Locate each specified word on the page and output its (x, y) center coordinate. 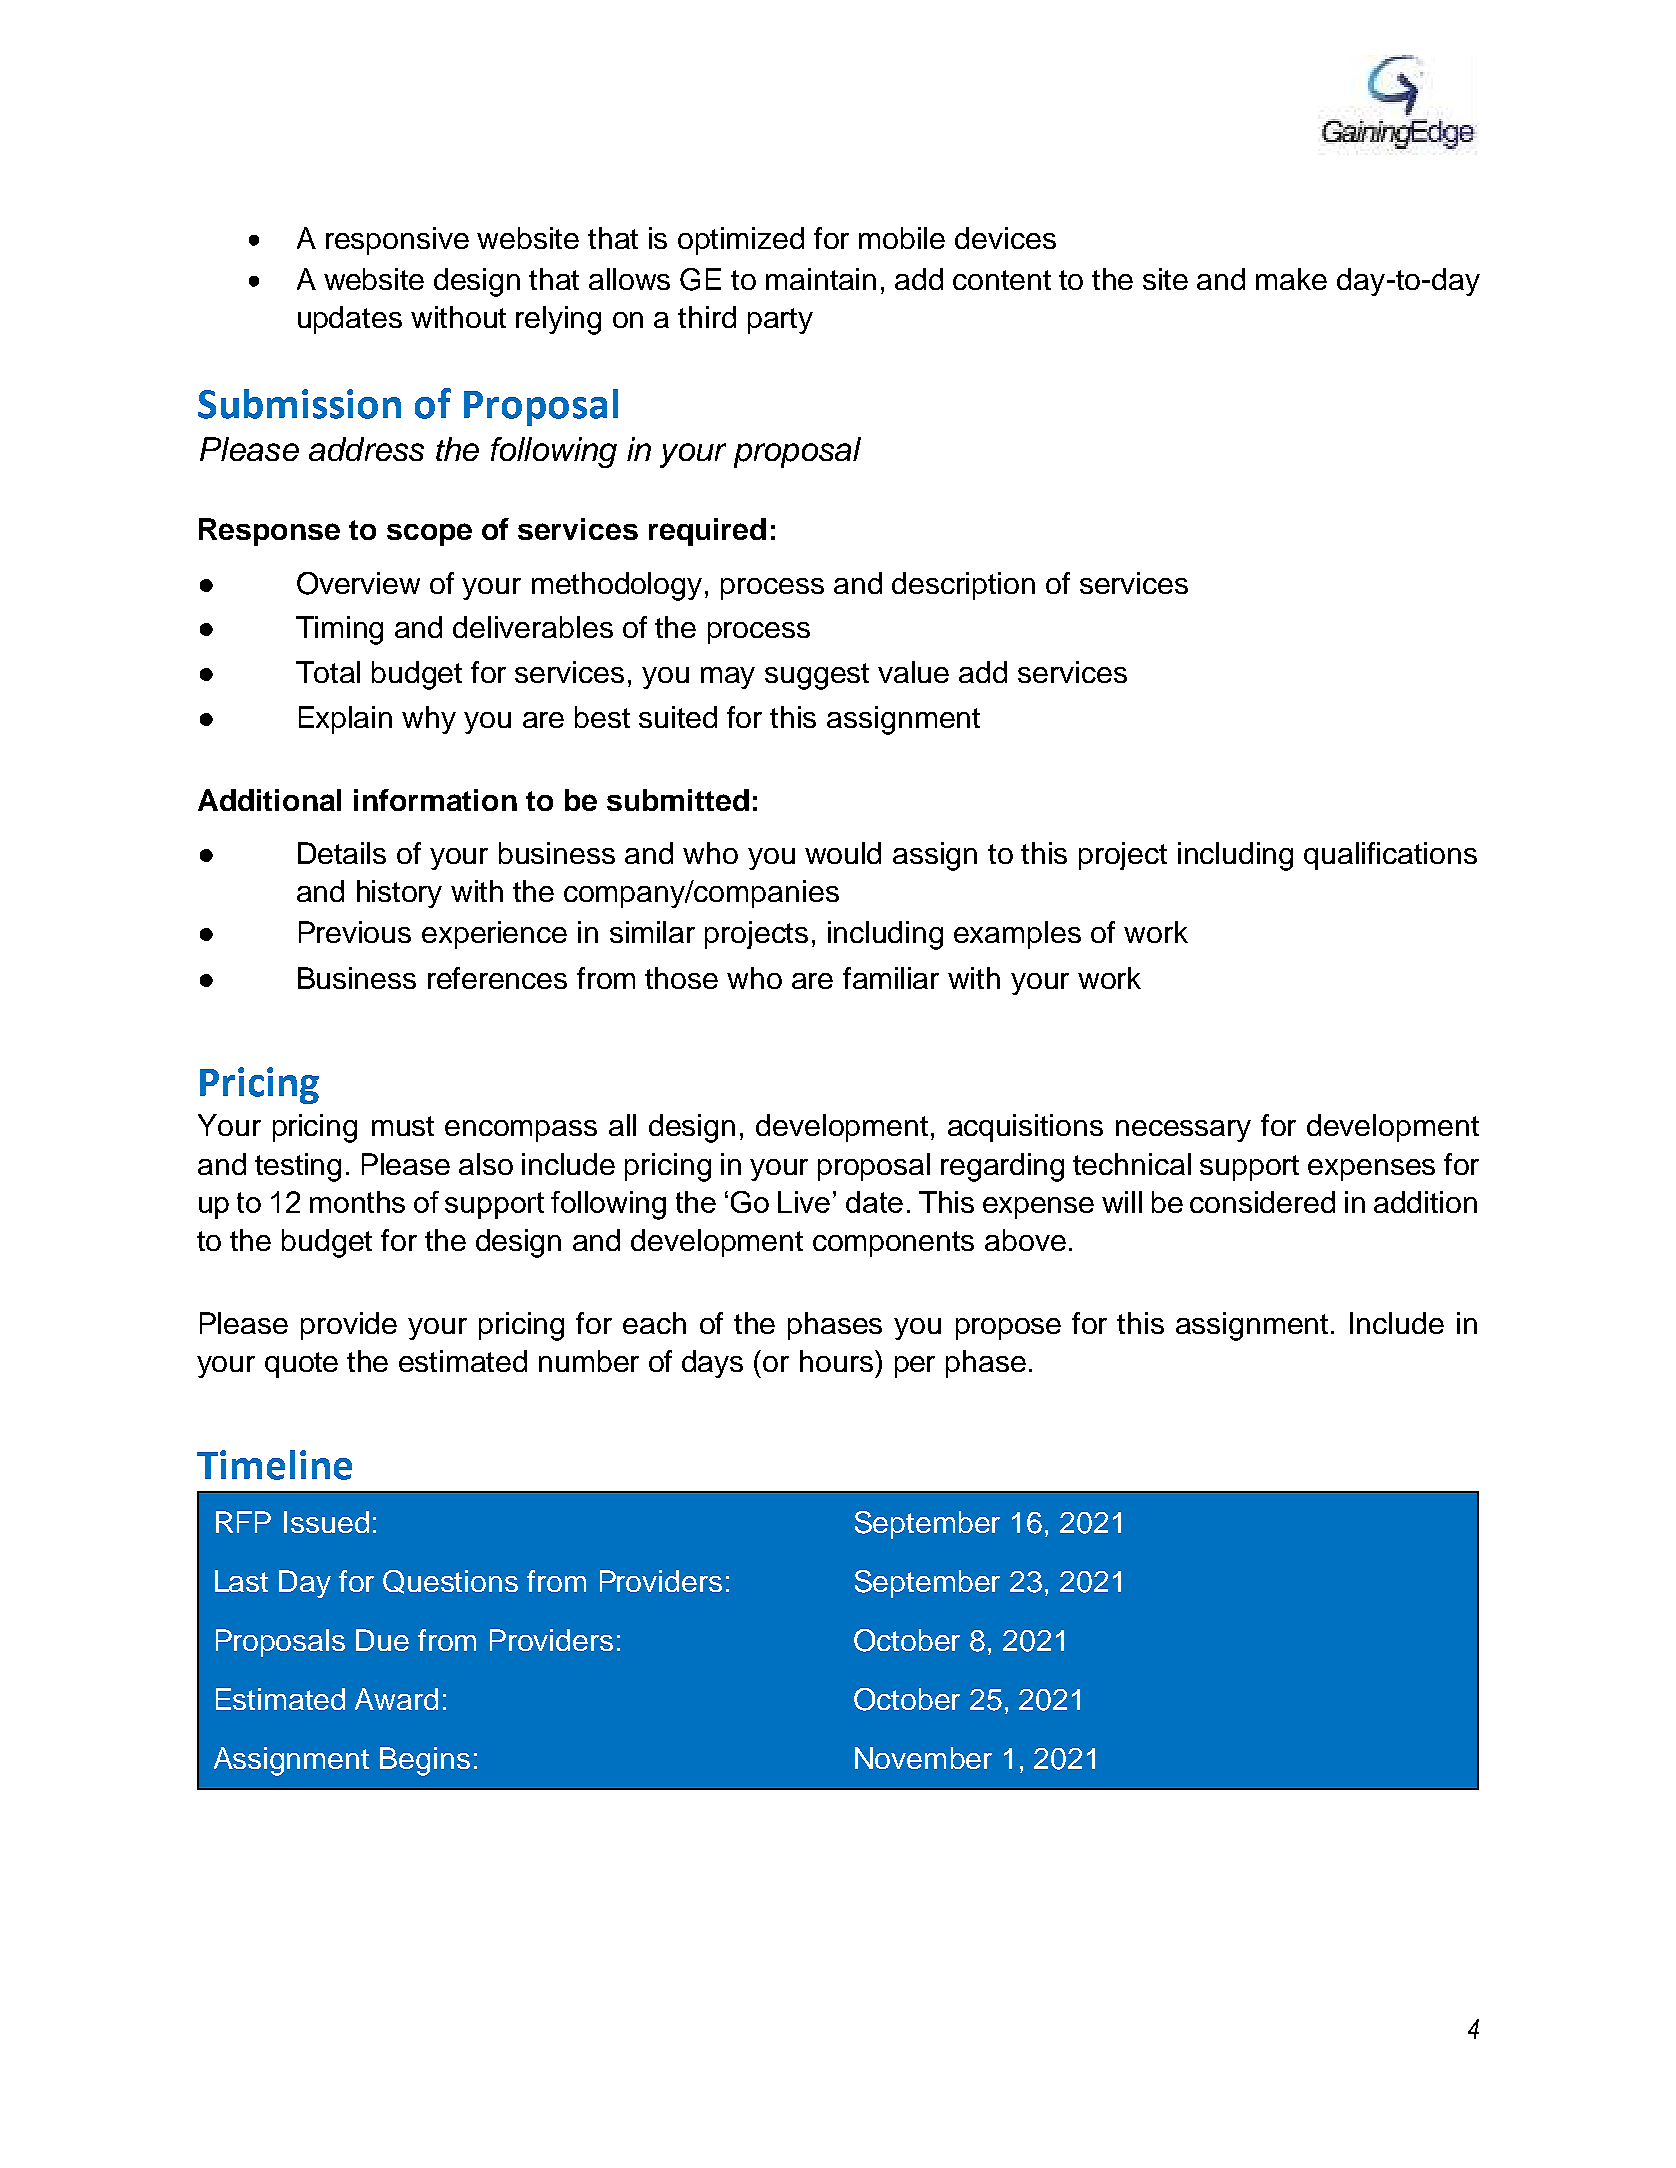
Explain (345, 720)
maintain (821, 279)
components (893, 1244)
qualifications (1390, 856)
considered (1262, 1202)
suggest (817, 676)
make (1291, 279)
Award (396, 1699)
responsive (397, 241)
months (357, 1202)
